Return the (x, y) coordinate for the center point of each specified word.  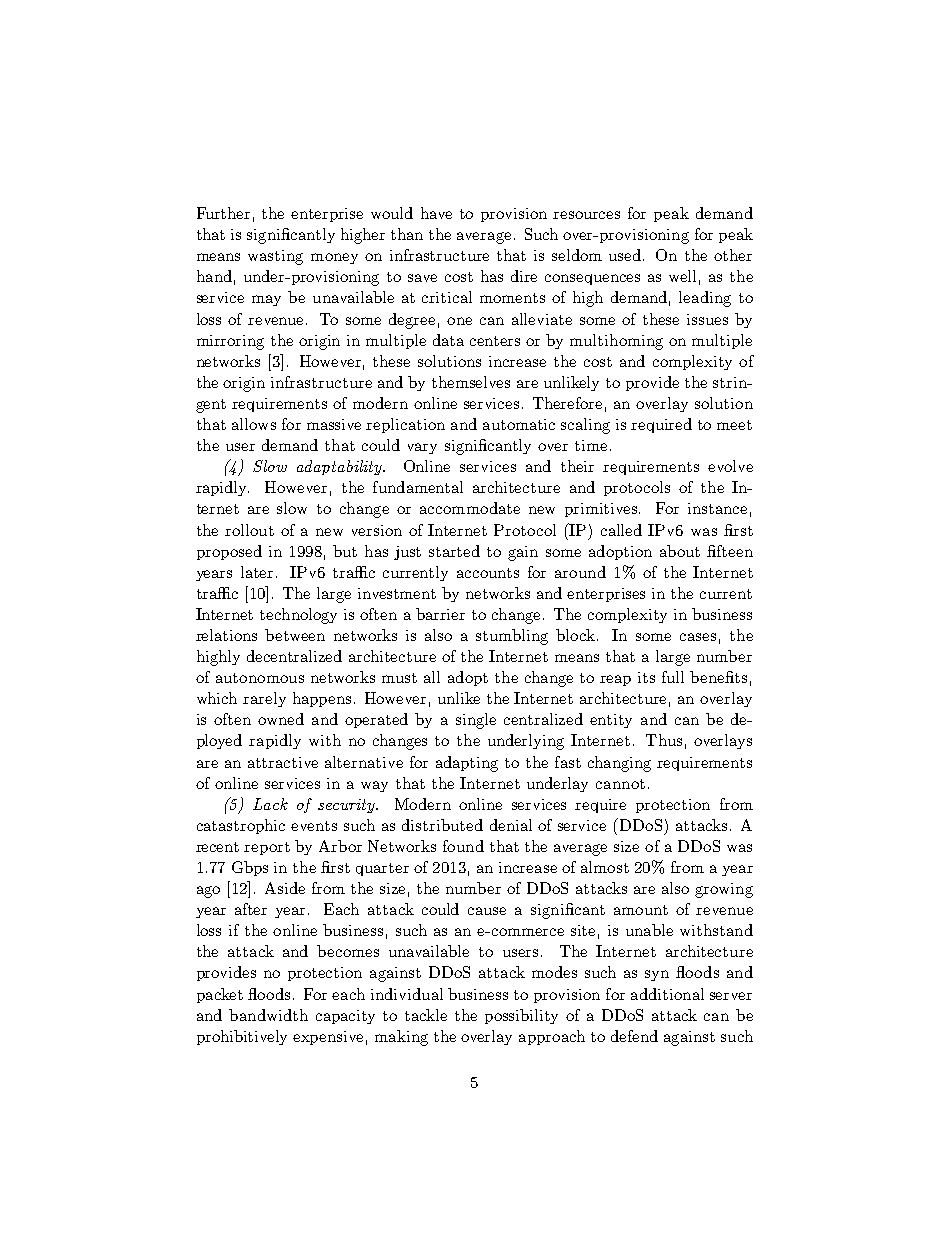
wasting (275, 257)
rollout (249, 530)
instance (717, 508)
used (626, 255)
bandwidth (268, 1015)
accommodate (470, 508)
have (436, 213)
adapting (467, 764)
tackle (426, 1015)
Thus (664, 740)
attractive (283, 762)
